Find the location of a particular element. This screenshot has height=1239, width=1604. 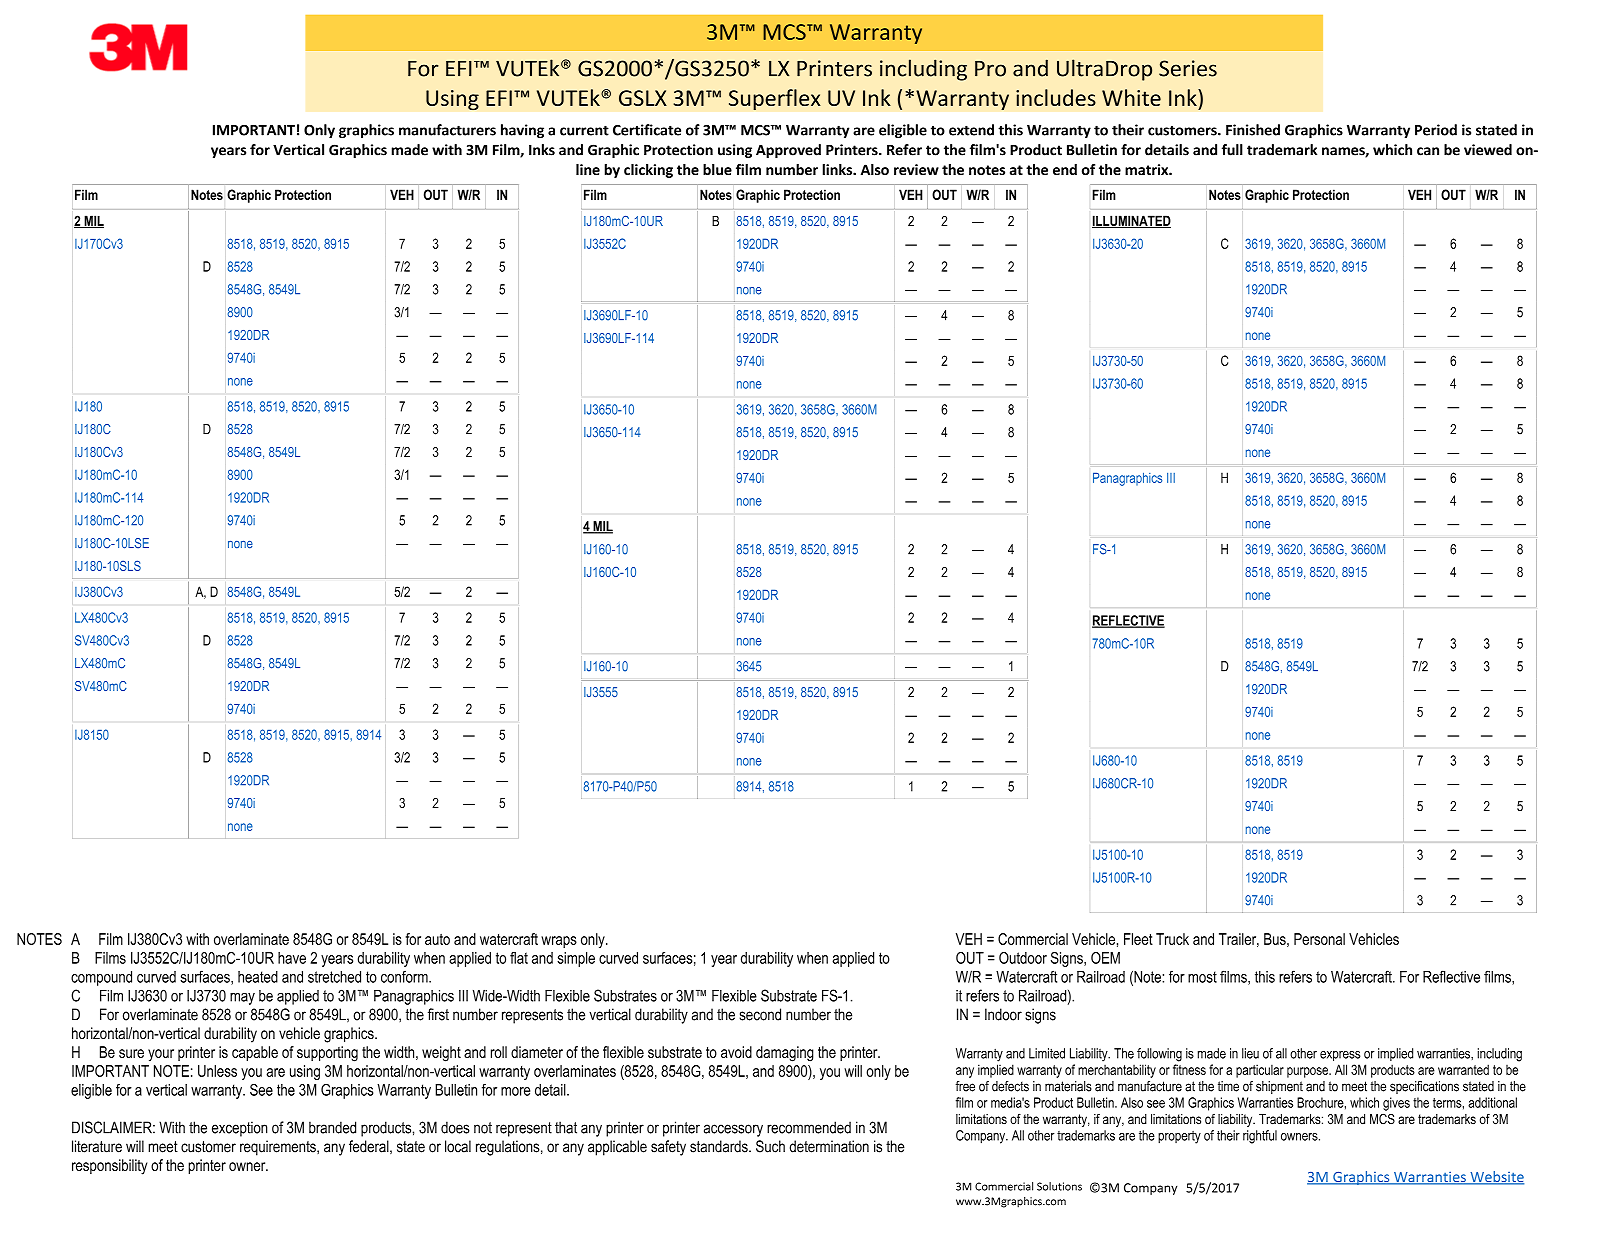

Approved is located at coordinates (788, 151).
